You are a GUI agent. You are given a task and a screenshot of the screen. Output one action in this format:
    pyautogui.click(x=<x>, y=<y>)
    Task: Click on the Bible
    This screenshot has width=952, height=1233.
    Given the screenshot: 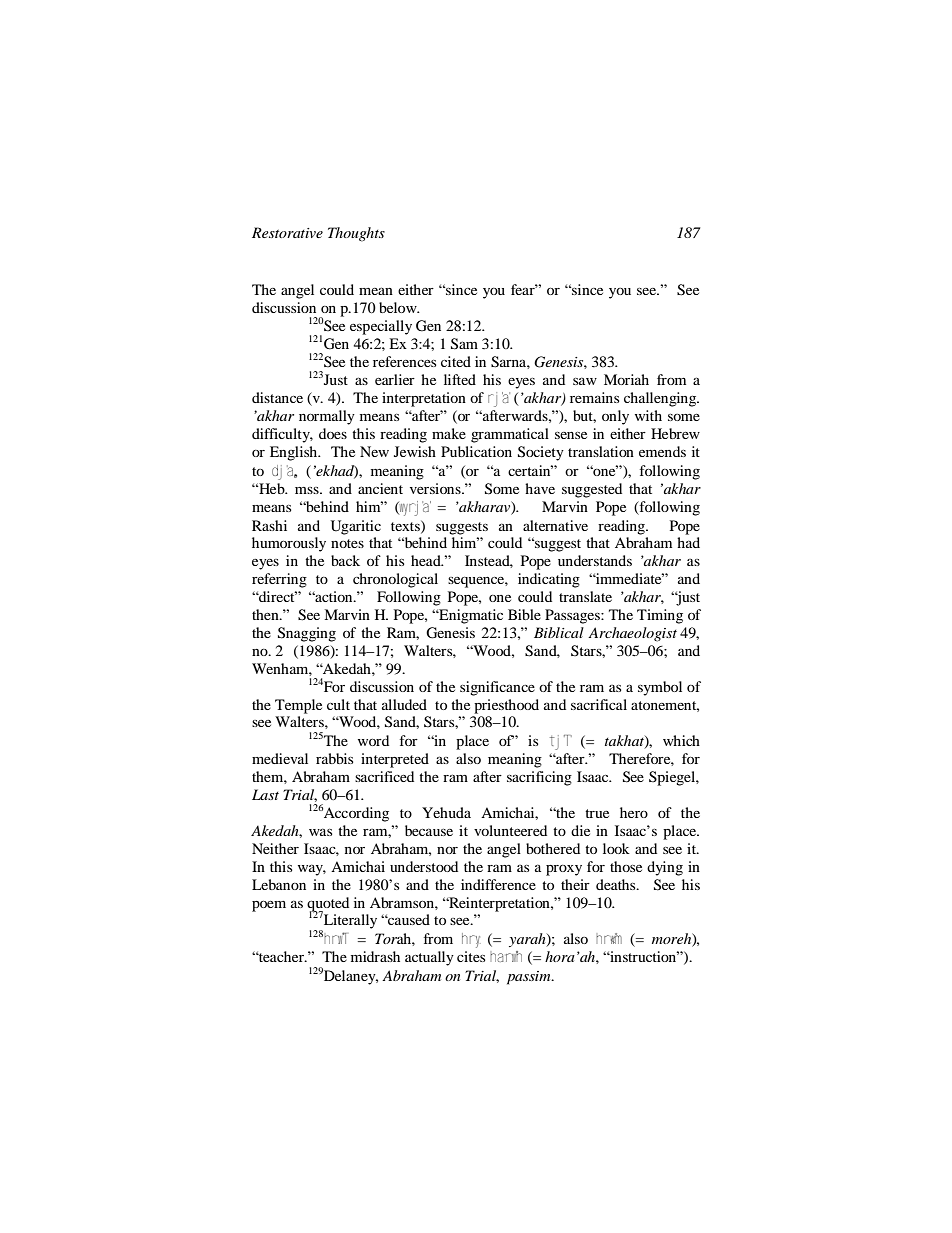 What is the action you would take?
    pyautogui.click(x=524, y=614)
